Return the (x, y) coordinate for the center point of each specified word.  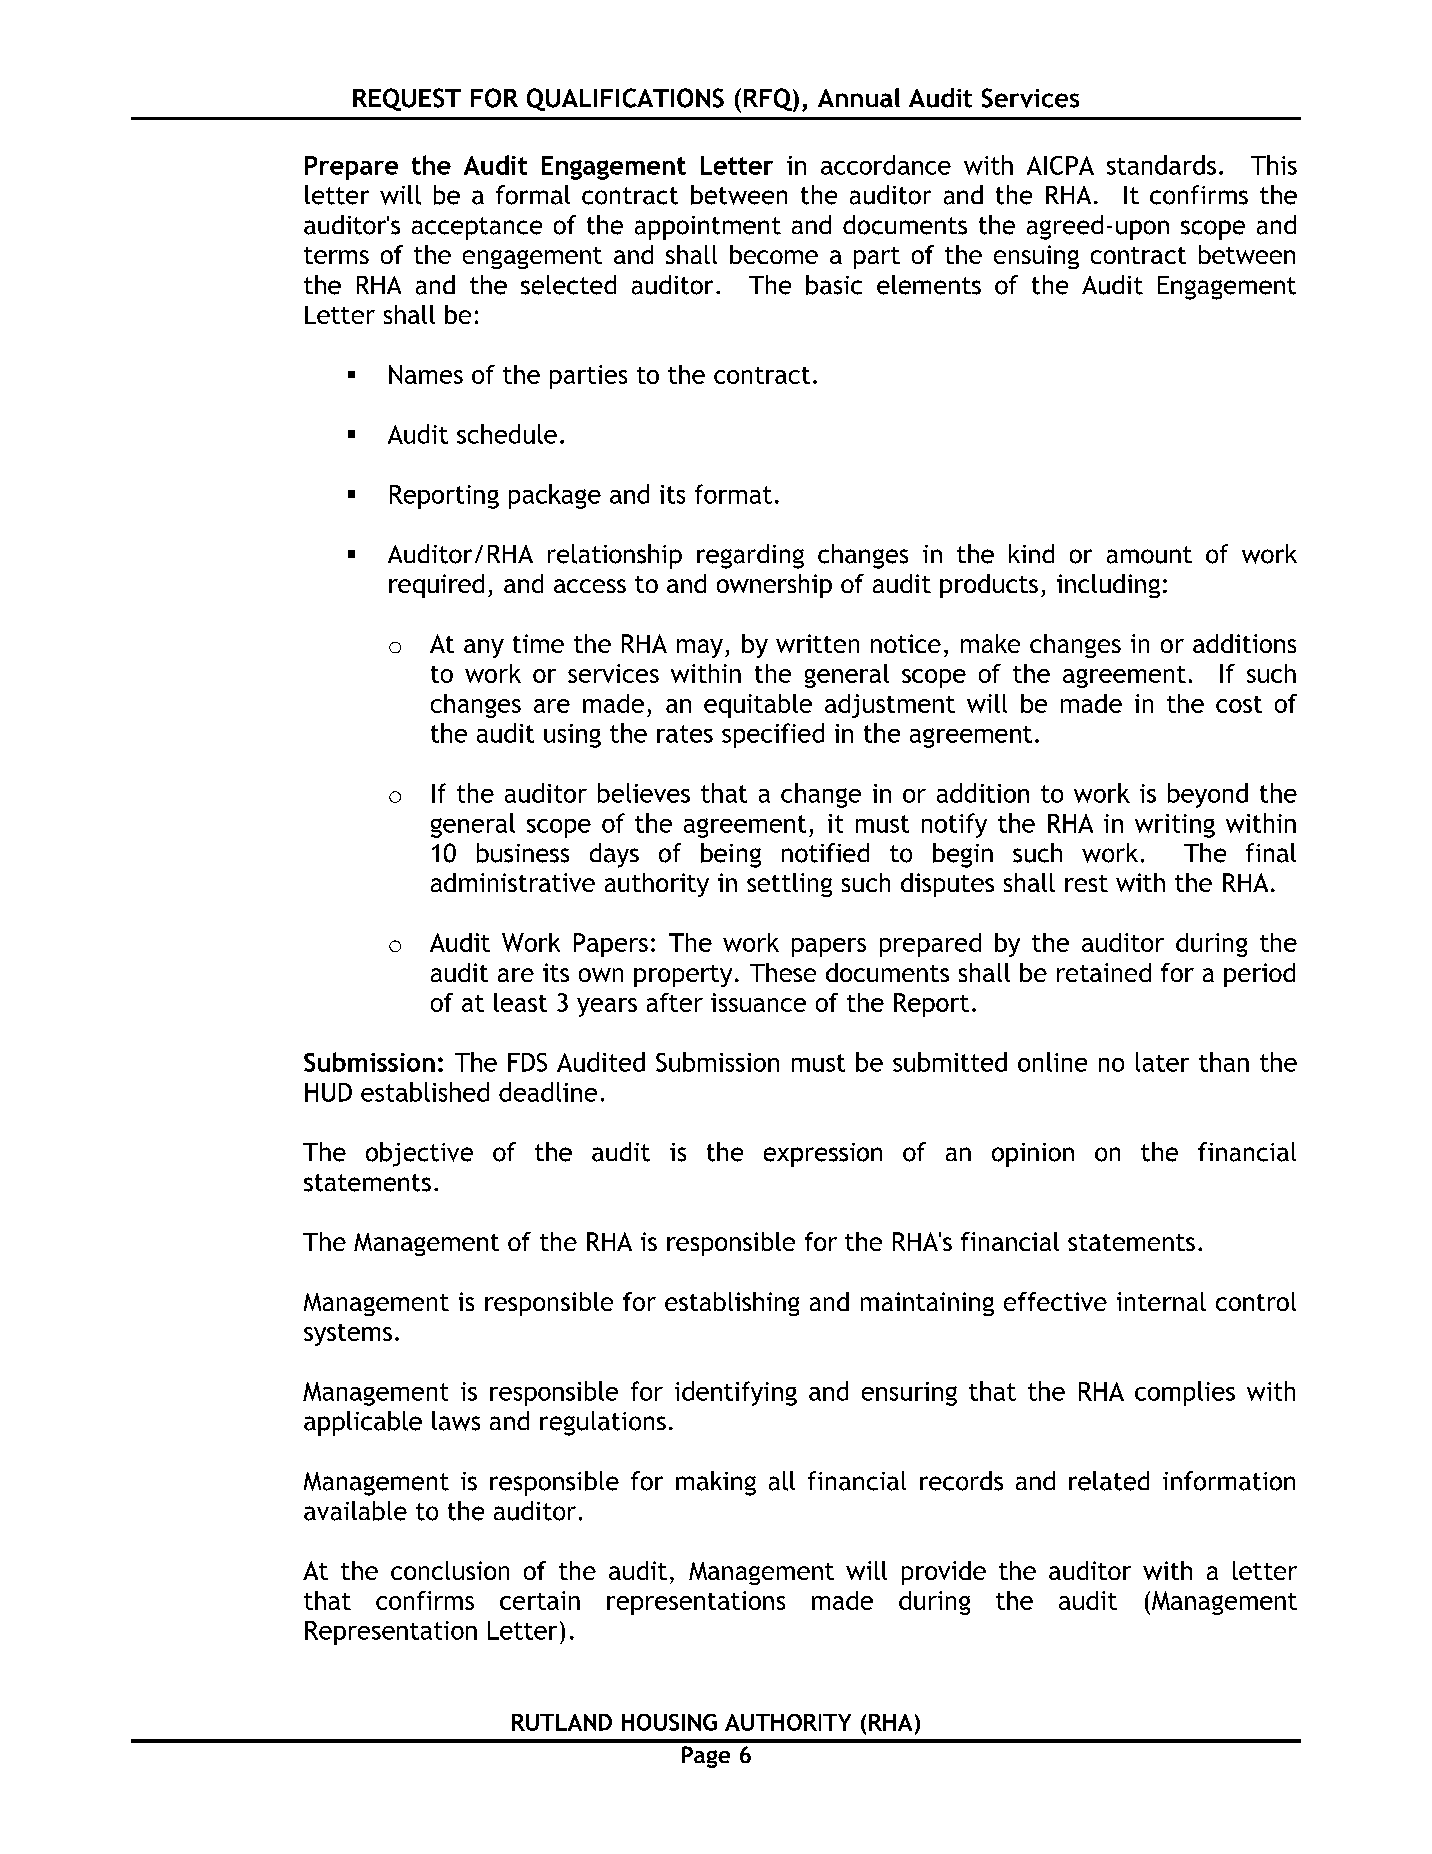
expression (823, 1155)
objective (419, 1154)
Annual (859, 98)
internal (1161, 1301)
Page (706, 1757)
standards (1161, 165)
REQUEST (407, 99)
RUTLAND (562, 1722)
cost (1239, 704)
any (484, 648)
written (817, 643)
